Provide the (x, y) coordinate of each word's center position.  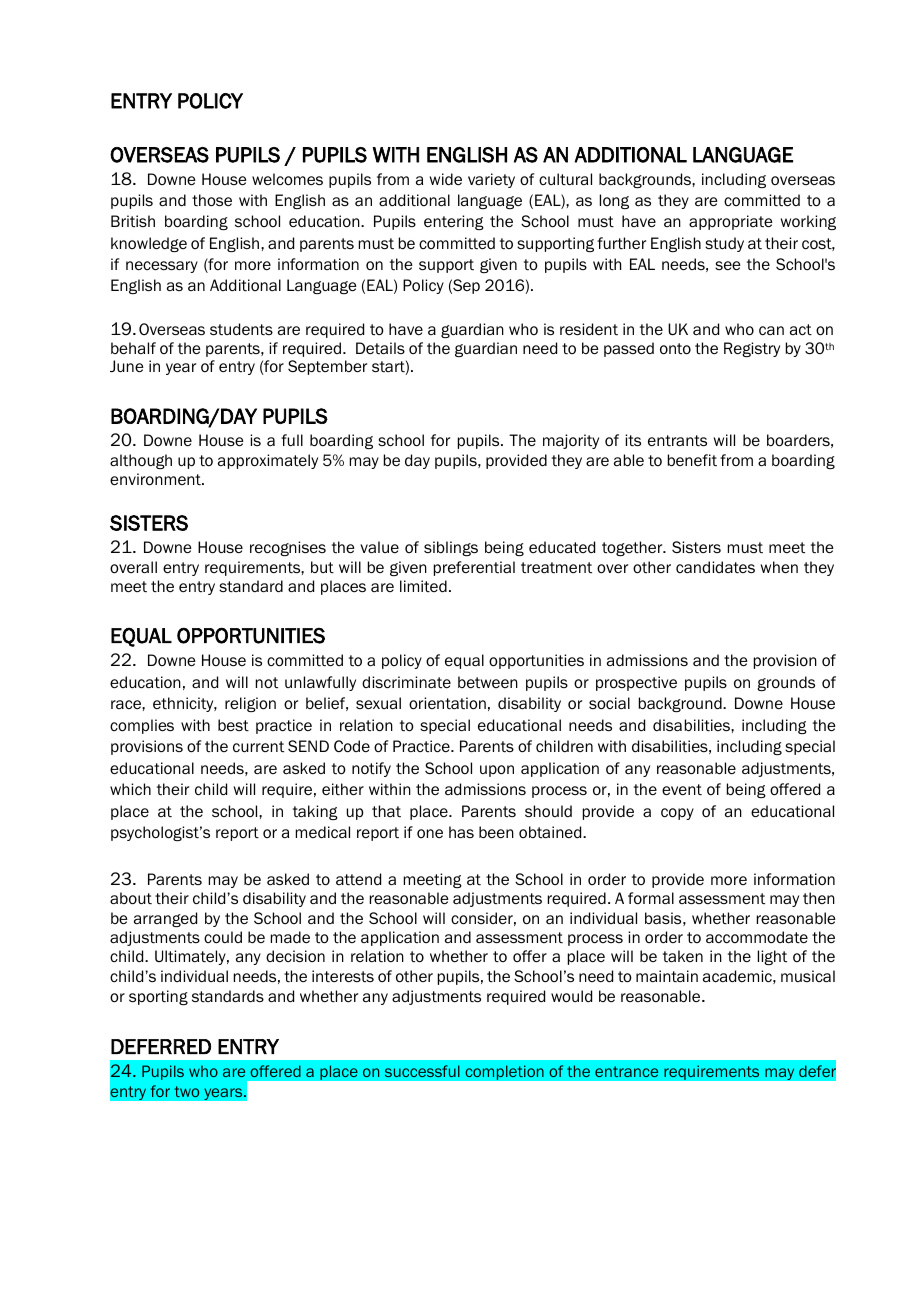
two (186, 1091)
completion (504, 1072)
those (212, 200)
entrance (626, 1071)
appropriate (731, 222)
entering (454, 222)
